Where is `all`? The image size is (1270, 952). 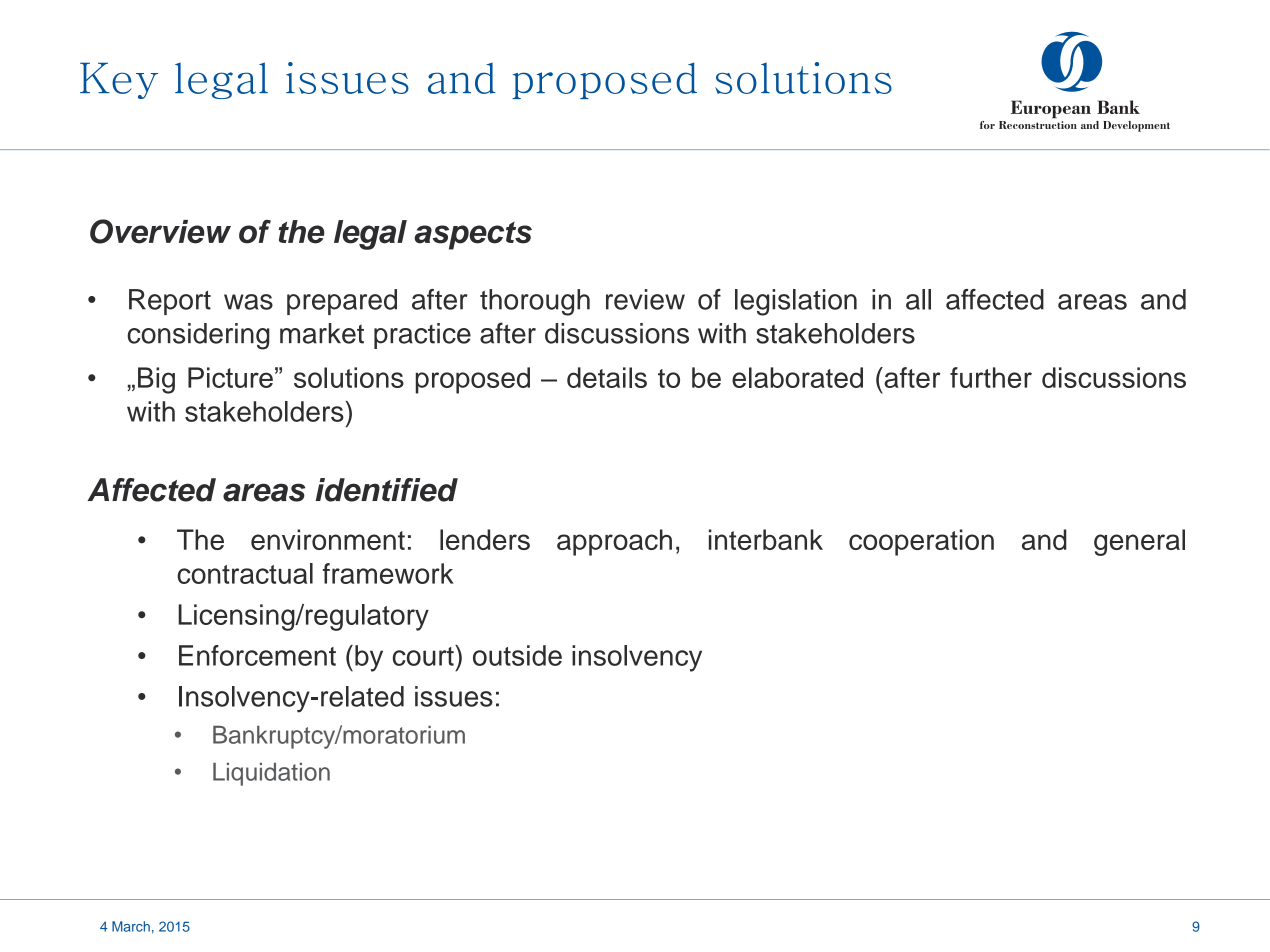 all is located at coordinates (918, 299).
